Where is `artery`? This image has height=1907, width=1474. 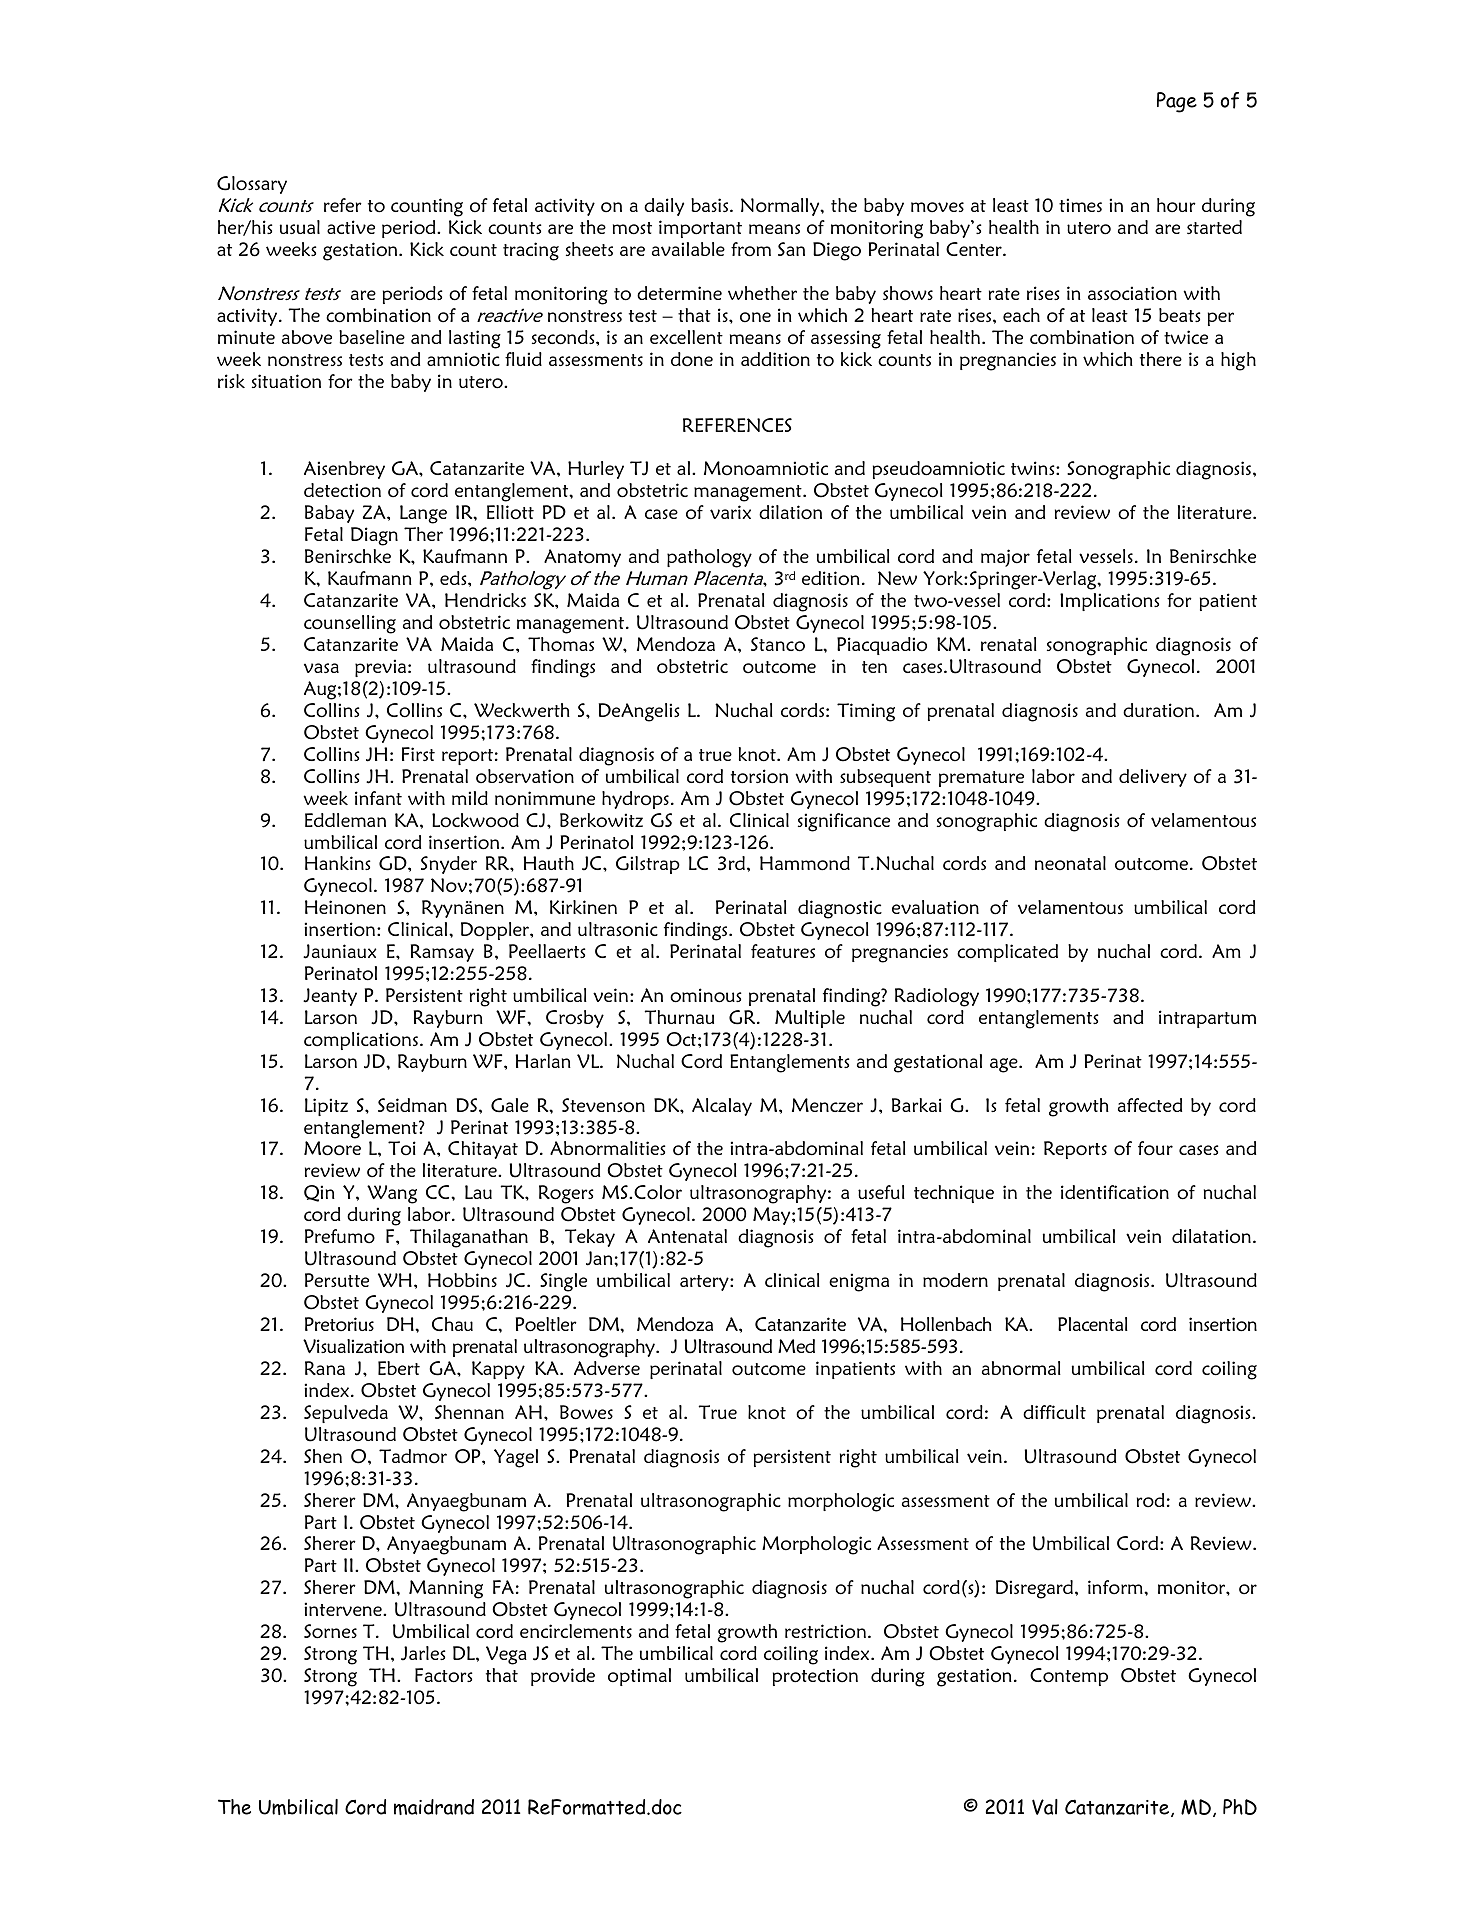 artery is located at coordinates (705, 1283).
